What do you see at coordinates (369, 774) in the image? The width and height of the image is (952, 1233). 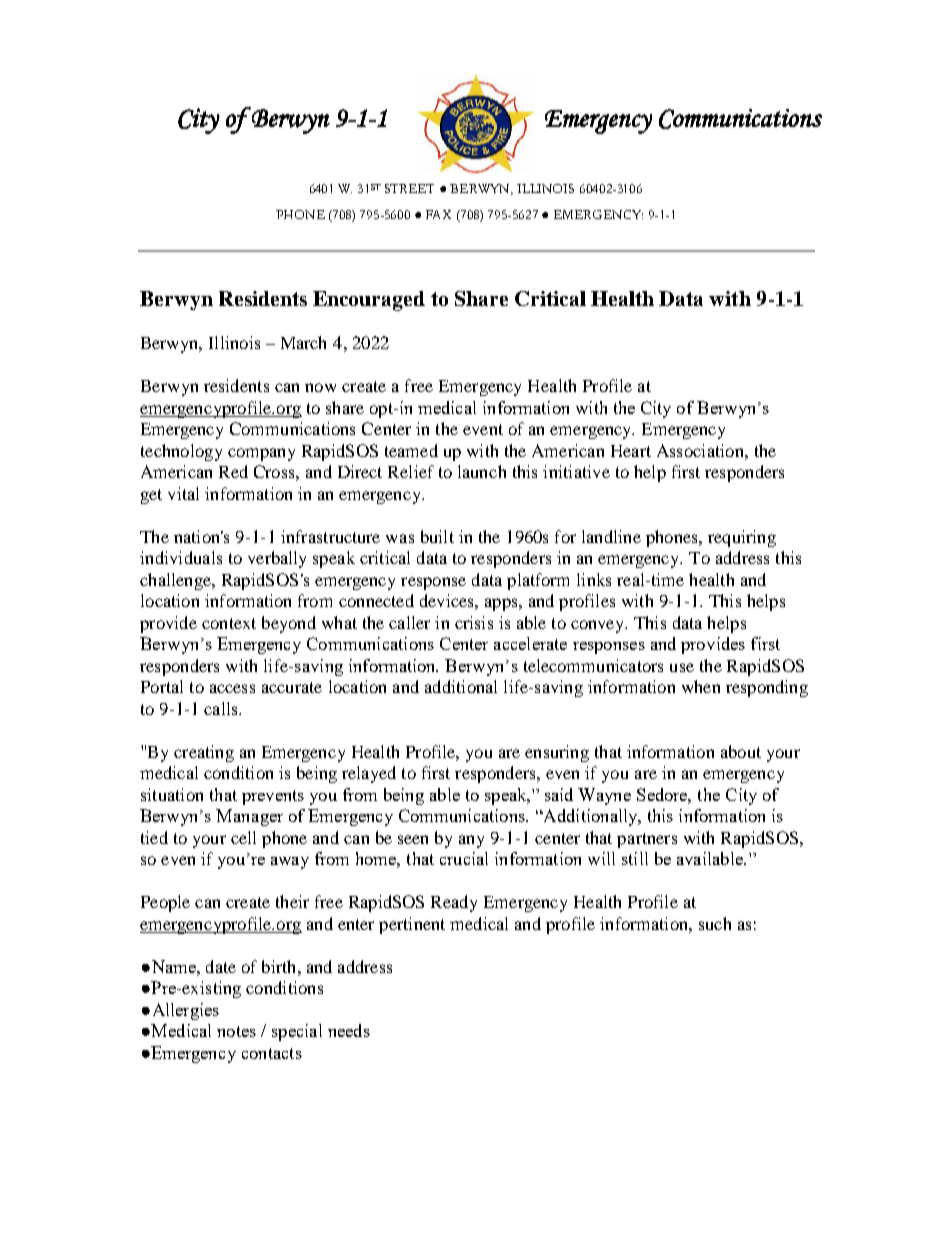 I see `relayed` at bounding box center [369, 774].
